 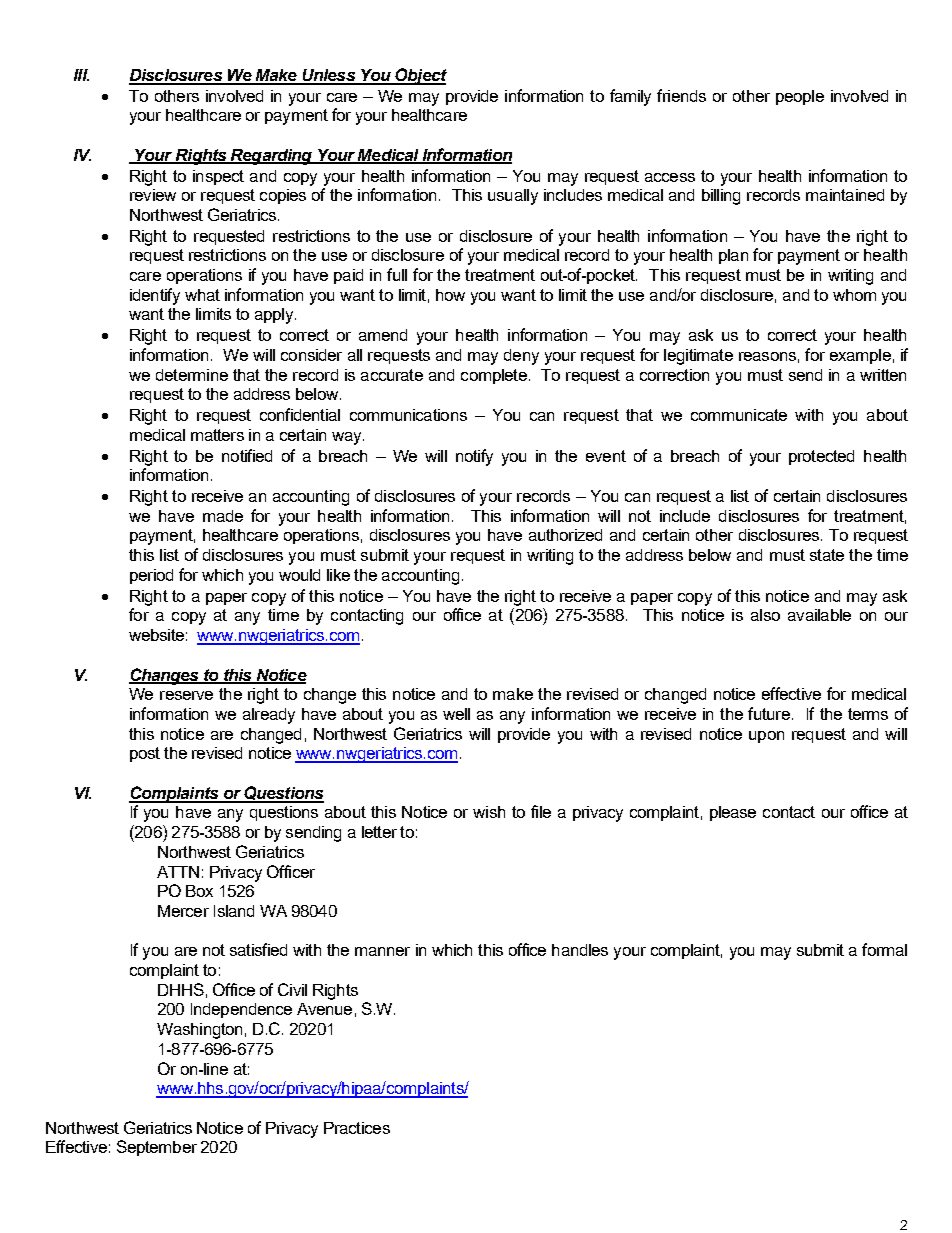 I want to click on period, so click(x=151, y=576).
